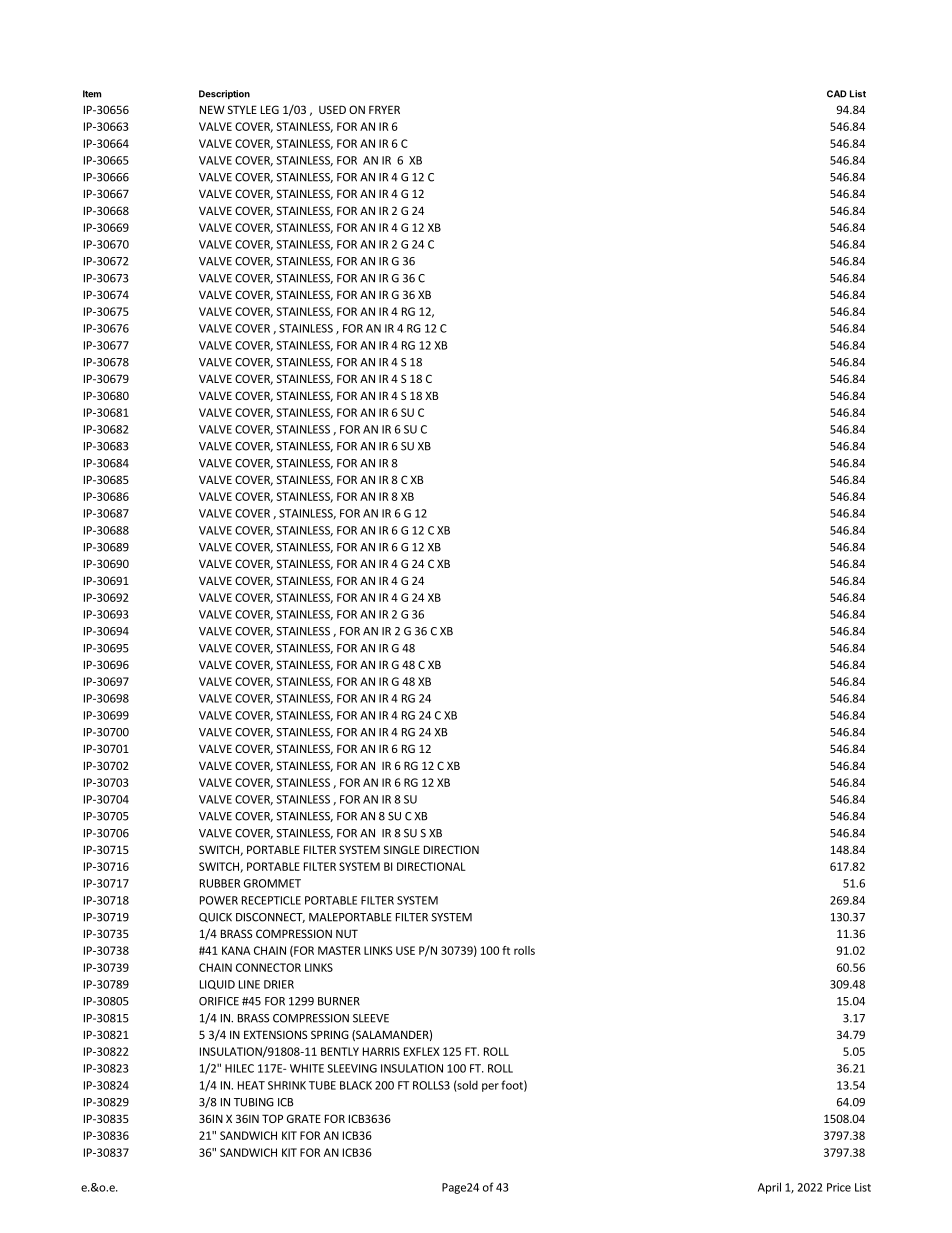 Image resolution: width=952 pixels, height=1233 pixels. What do you see at coordinates (837, 94) in the page?
I see `CAD` at bounding box center [837, 94].
